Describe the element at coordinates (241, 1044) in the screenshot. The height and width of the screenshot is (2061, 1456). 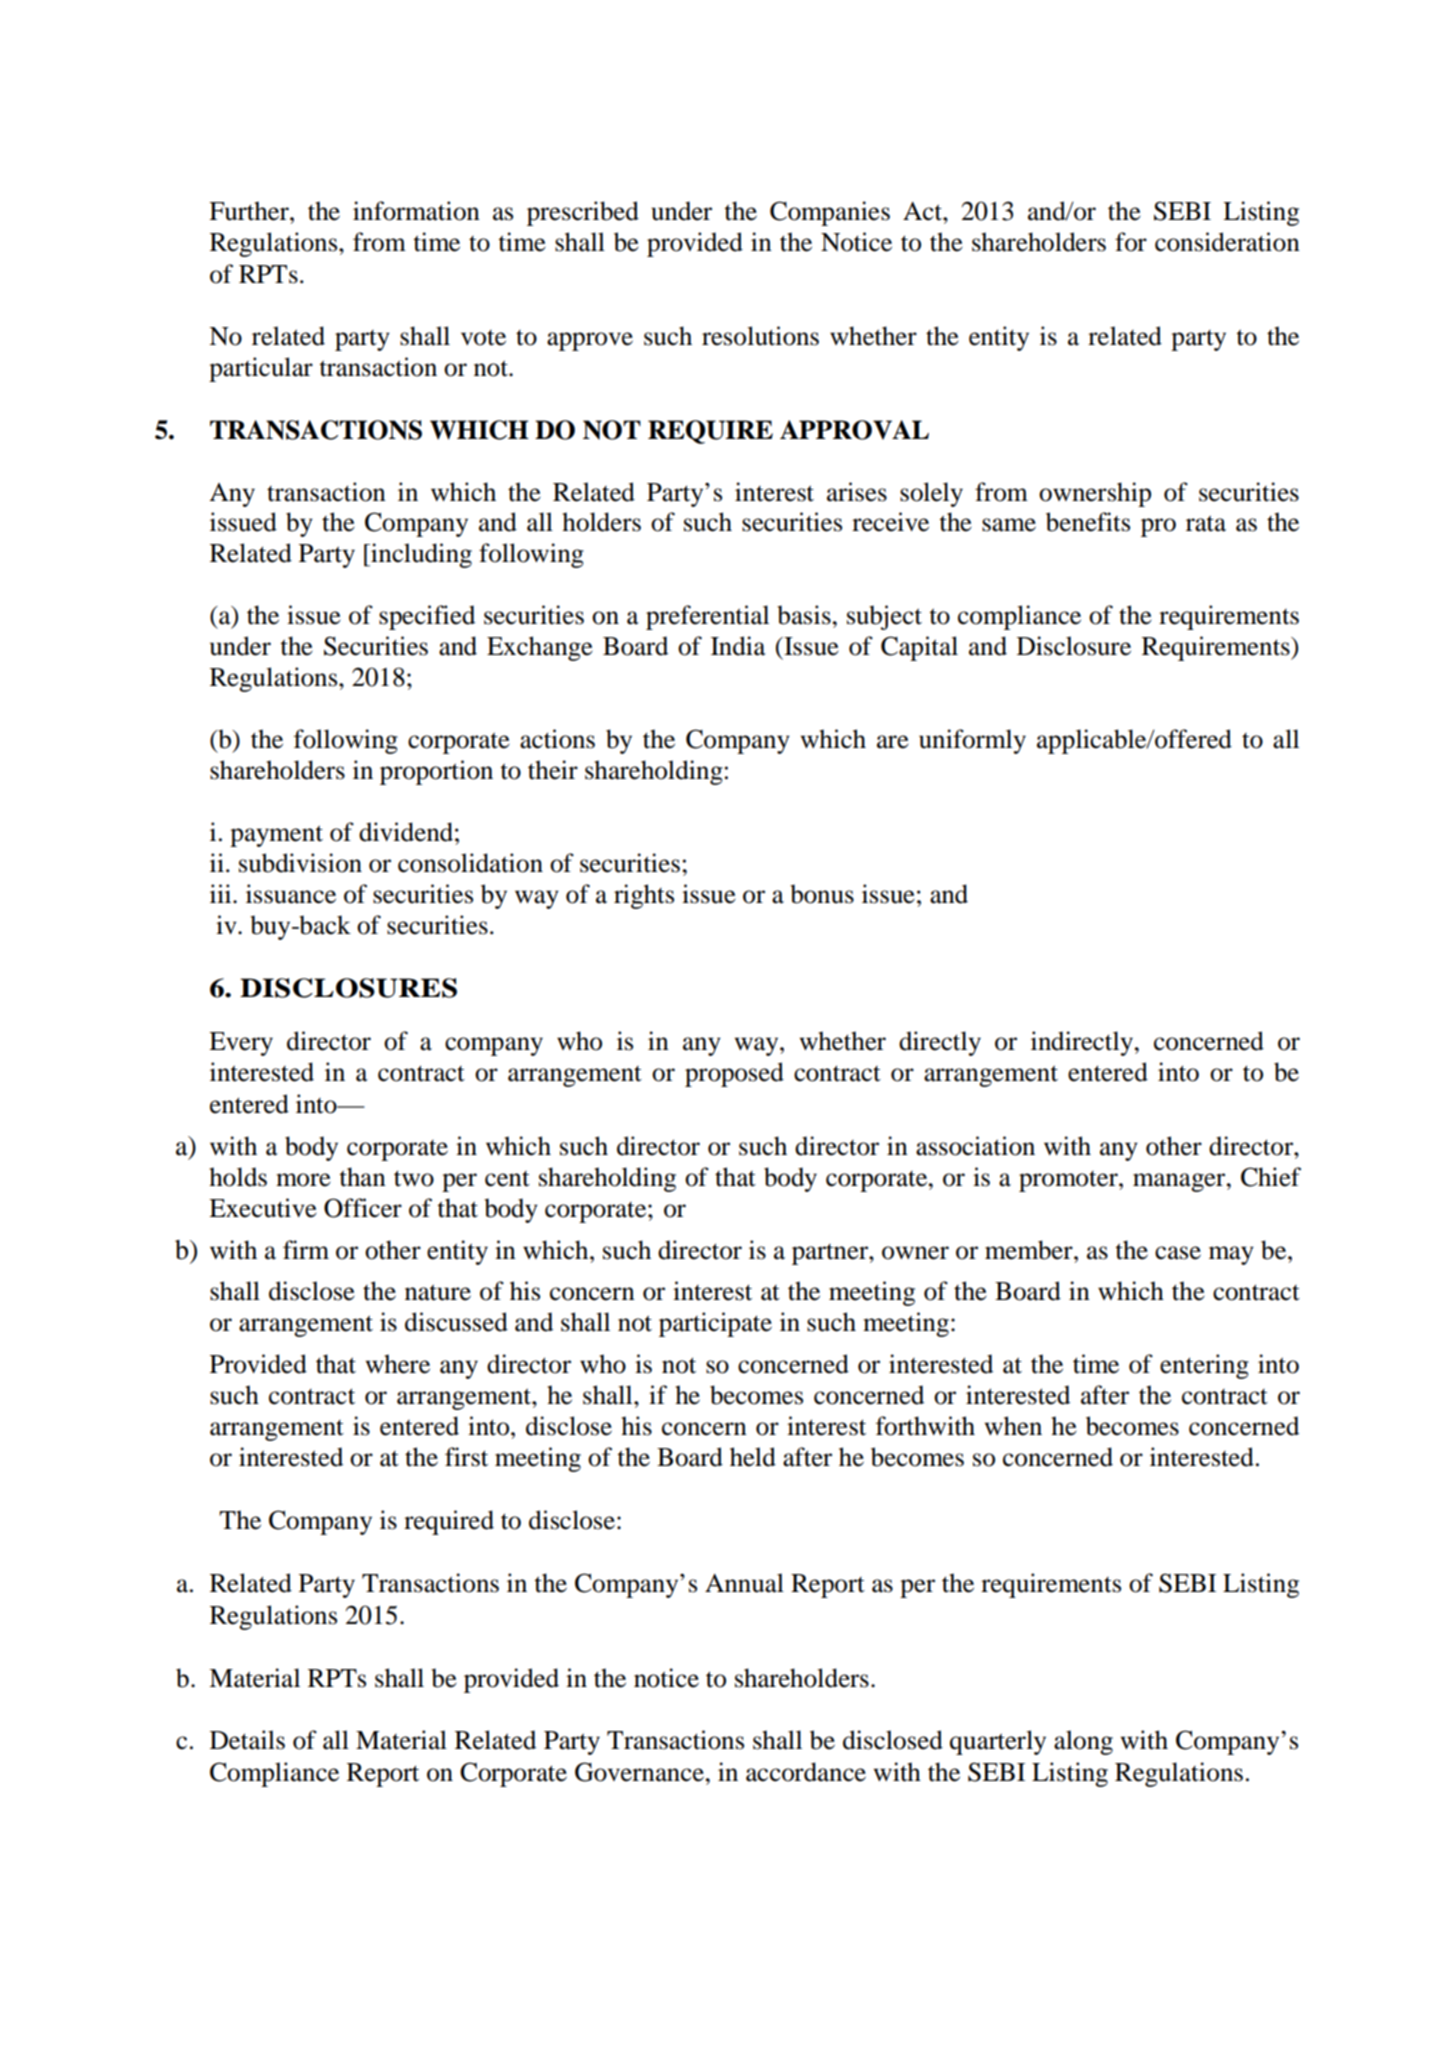
I see `Every` at that location.
